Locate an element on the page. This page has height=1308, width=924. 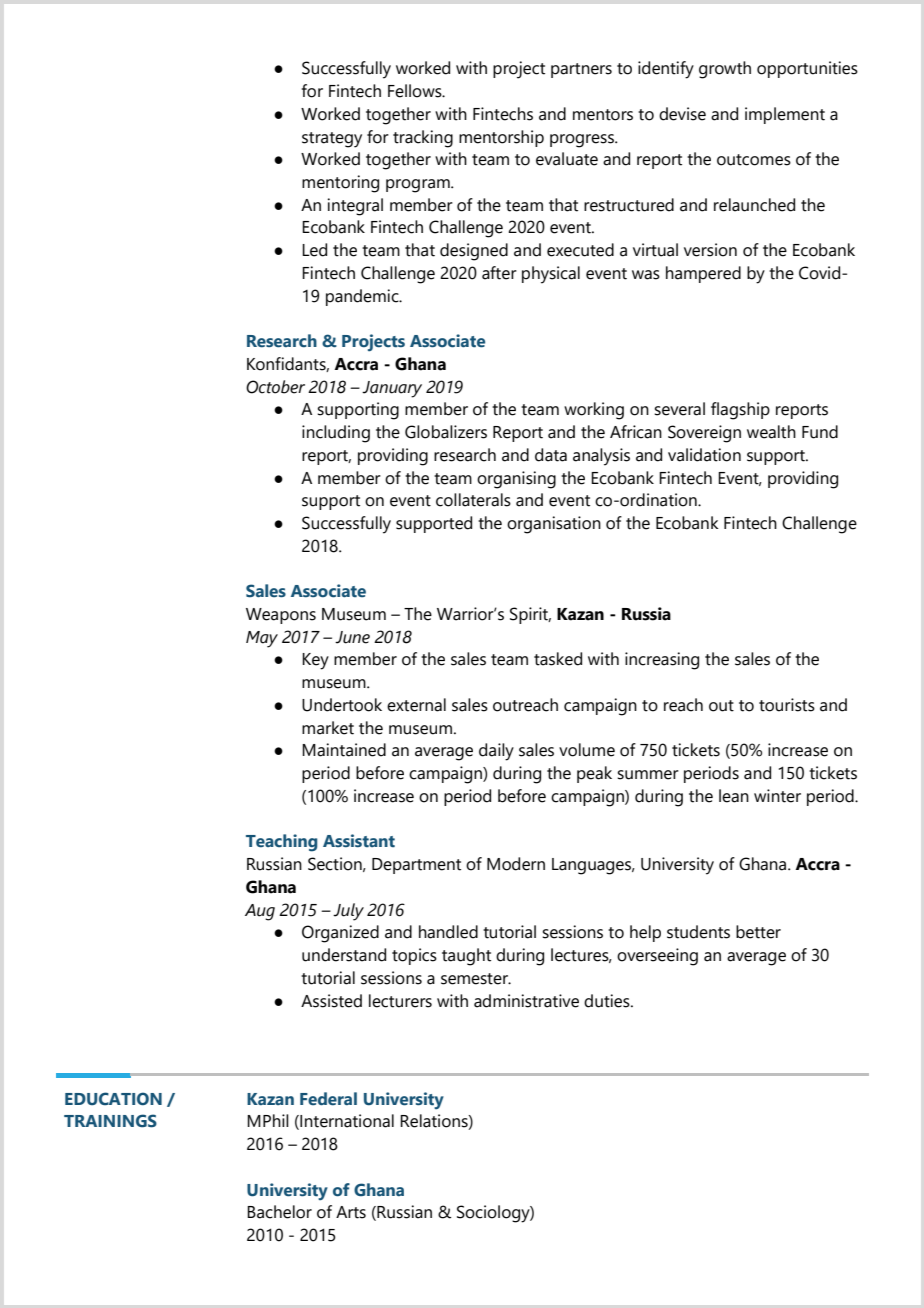
collaterals is located at coordinates (473, 500).
